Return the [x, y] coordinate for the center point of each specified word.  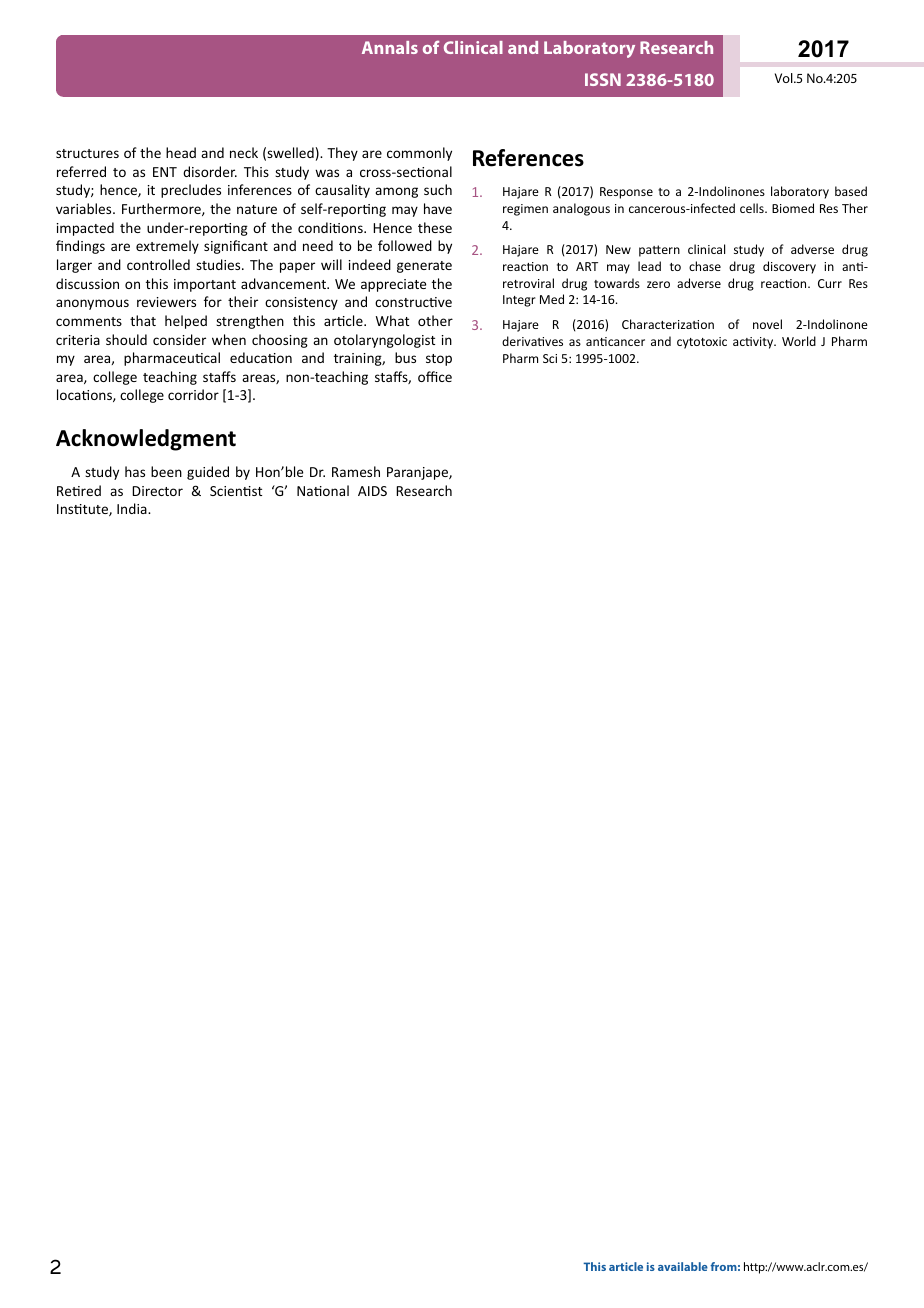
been [166, 471]
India [133, 508]
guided [208, 473]
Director [157, 491]
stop [439, 360]
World [799, 341]
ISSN [603, 79]
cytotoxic [702, 343]
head [181, 152]
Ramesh [356, 471]
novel [767, 324]
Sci [550, 358]
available [683, 1266]
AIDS [372, 491]
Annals [390, 47]
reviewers [166, 302]
